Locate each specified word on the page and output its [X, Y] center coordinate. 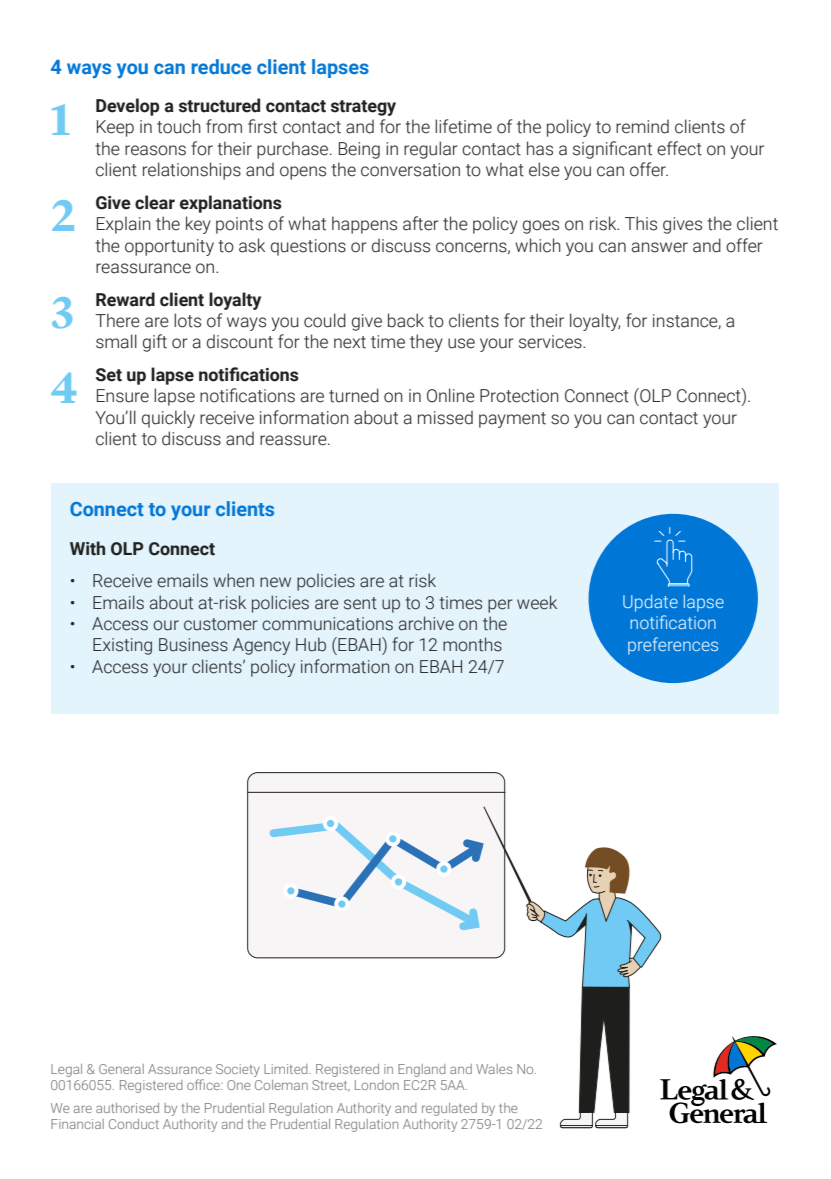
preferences [673, 646]
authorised [127, 1108]
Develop [128, 107]
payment [512, 420]
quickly [168, 419]
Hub [311, 644]
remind [642, 126]
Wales [494, 1069]
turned [354, 395]
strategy [363, 108]
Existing [122, 646]
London [377, 1085]
